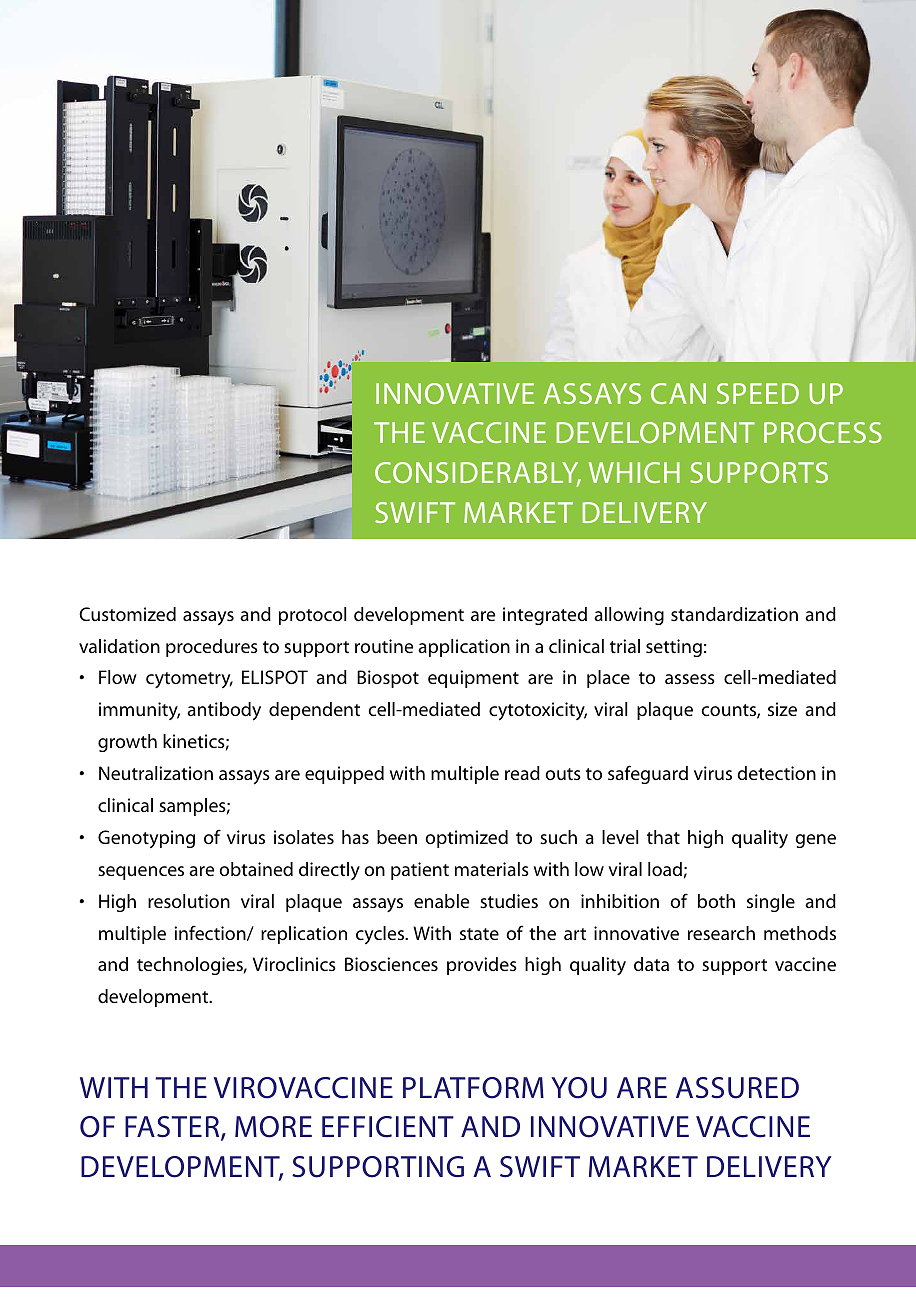 This screenshot has height=1309, width=916. Describe the element at coordinates (173, 1128) in the screenshot. I see `FASTER` at that location.
